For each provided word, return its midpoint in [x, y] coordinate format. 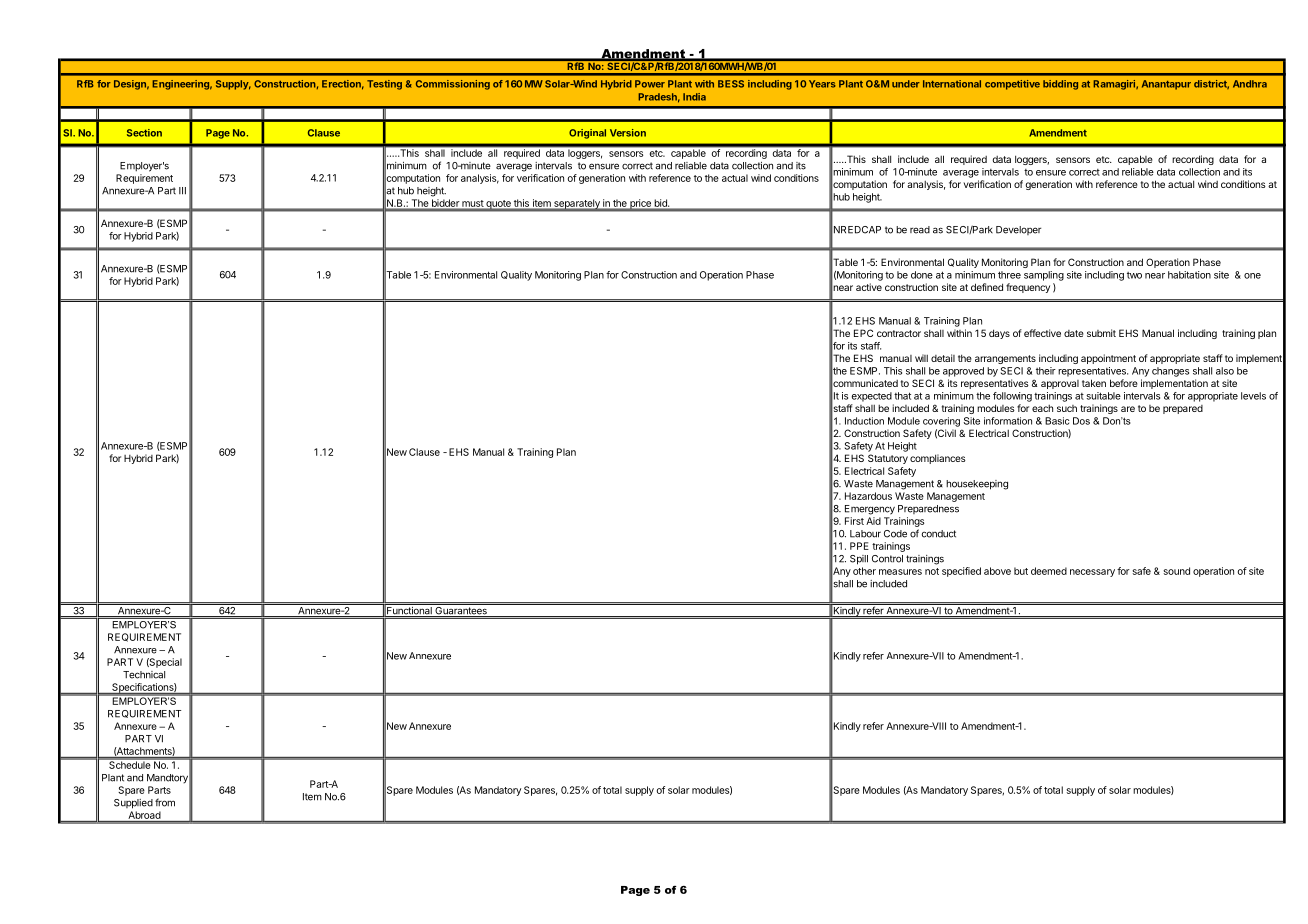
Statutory [888, 459]
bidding [1060, 85]
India [694, 97]
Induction [864, 421]
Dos [1081, 421]
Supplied [133, 804]
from [165, 802]
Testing [384, 85]
